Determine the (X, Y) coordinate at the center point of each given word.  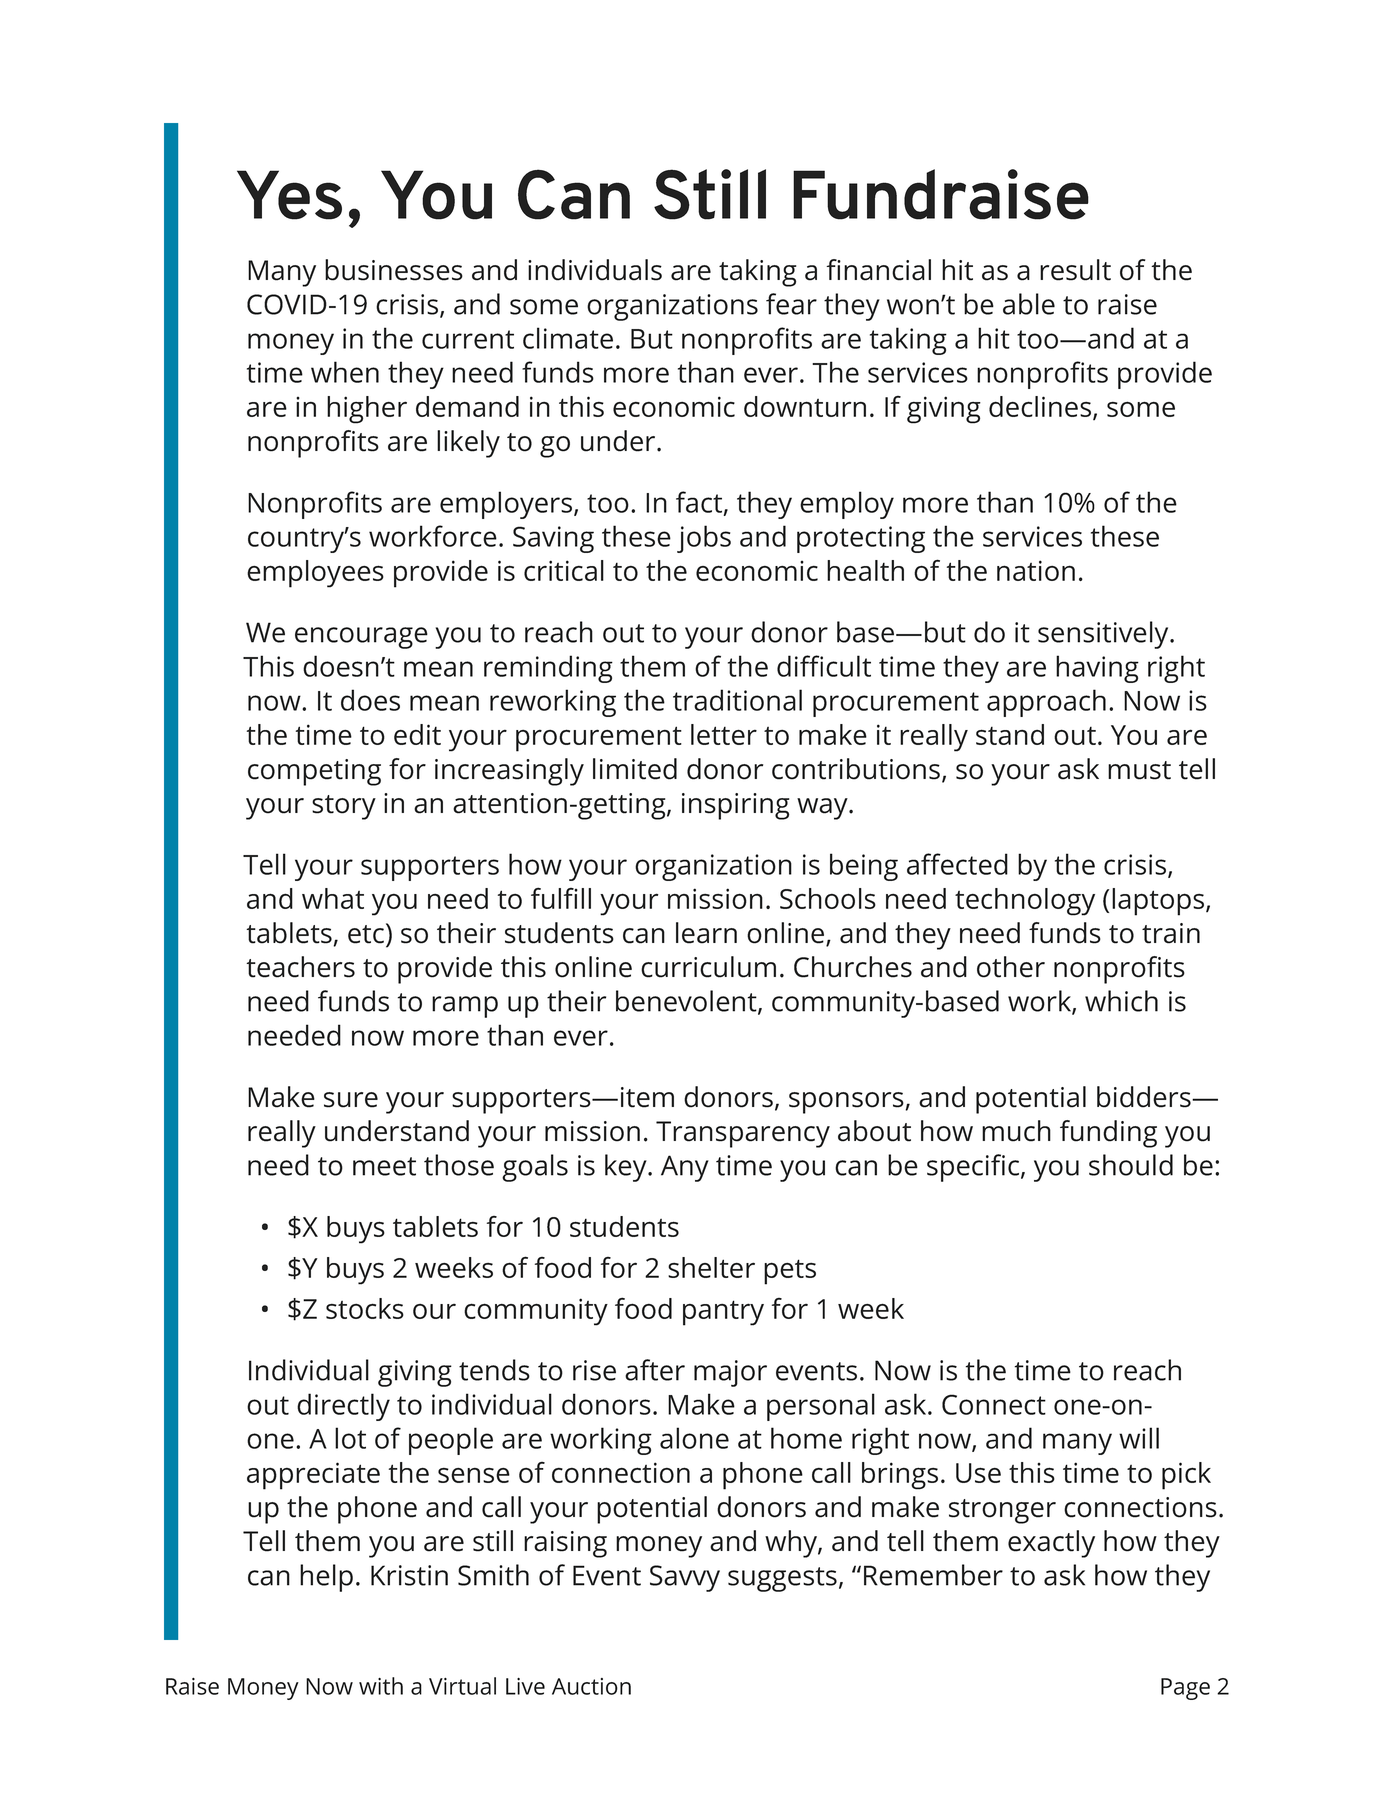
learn (706, 933)
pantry (723, 1313)
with (381, 1686)
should (1131, 1165)
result (1075, 270)
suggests (782, 1579)
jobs (704, 539)
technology (1025, 902)
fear (791, 304)
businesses (394, 270)
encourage (361, 638)
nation (1036, 570)
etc (366, 934)
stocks (365, 1308)
